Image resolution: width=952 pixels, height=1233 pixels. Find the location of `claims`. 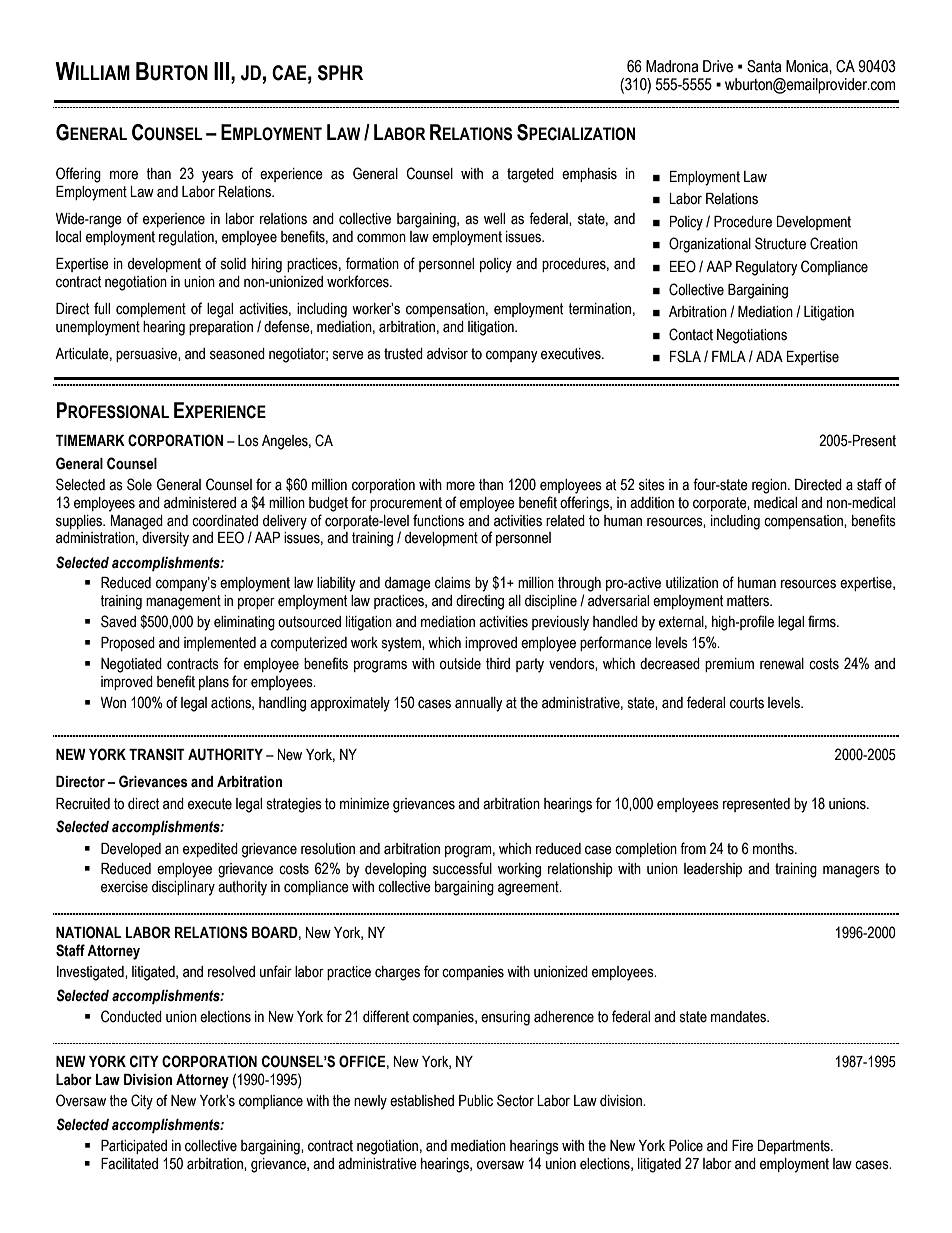

claims is located at coordinates (453, 583).
